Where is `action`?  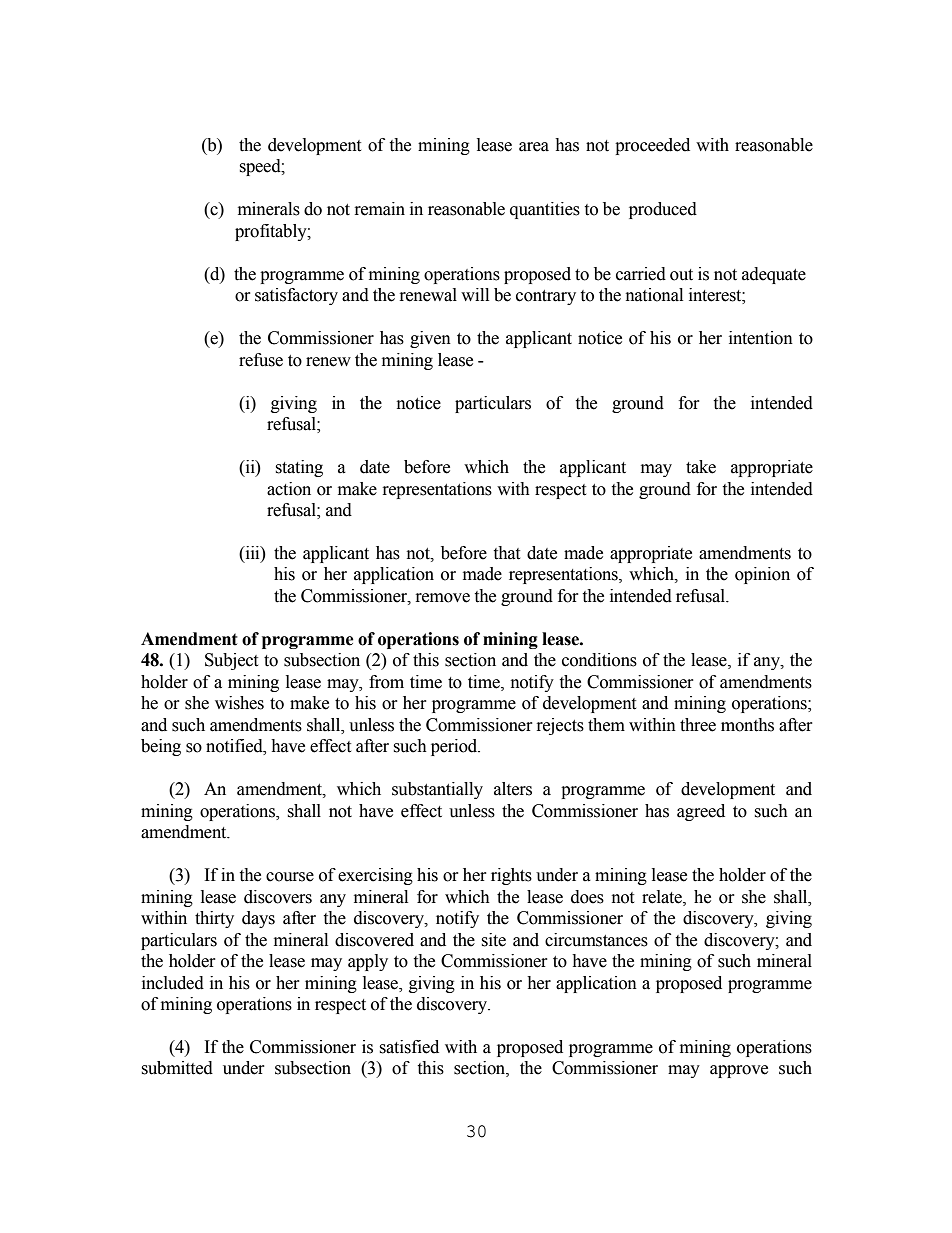 action is located at coordinates (289, 489).
